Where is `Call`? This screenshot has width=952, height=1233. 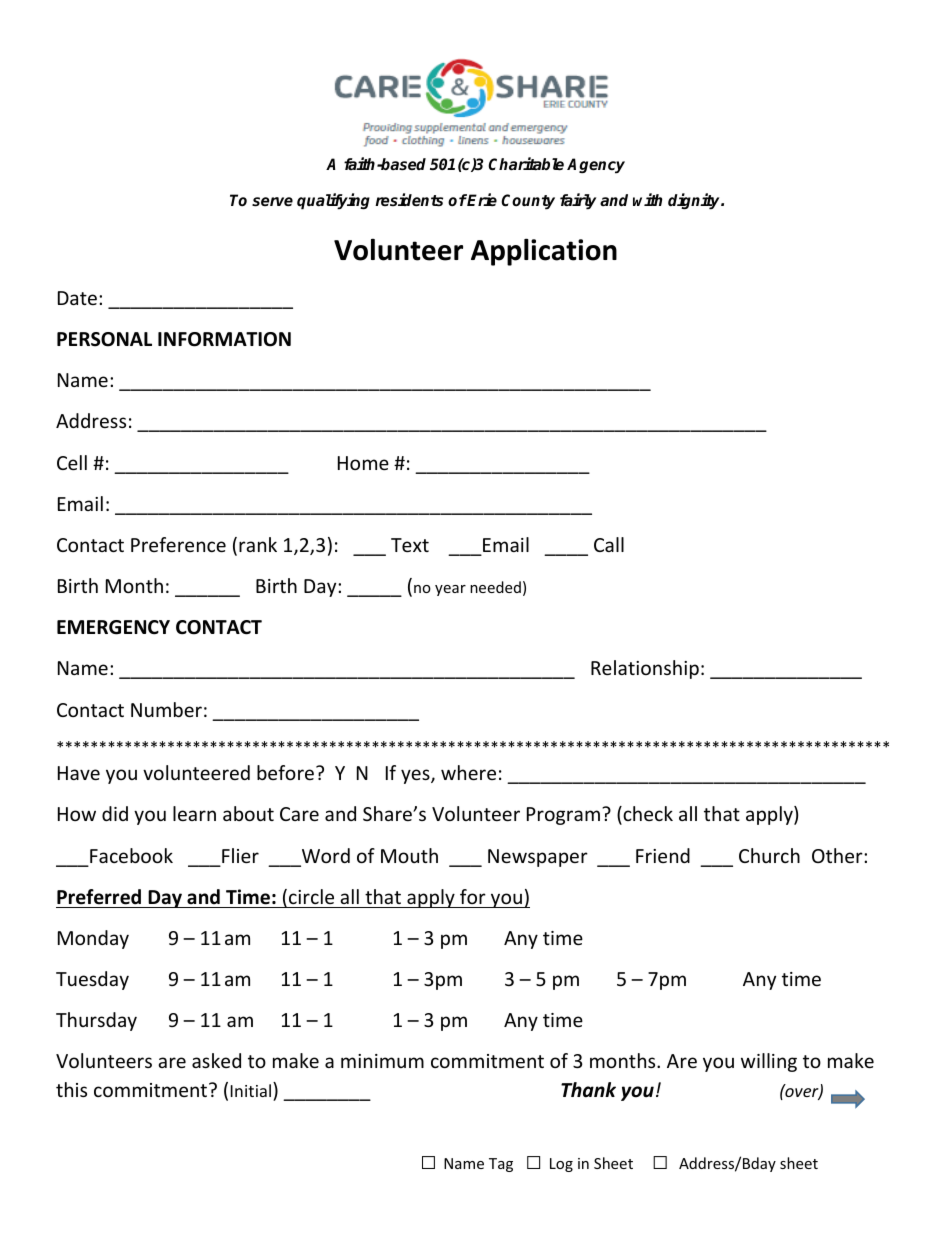
Call is located at coordinates (609, 544).
